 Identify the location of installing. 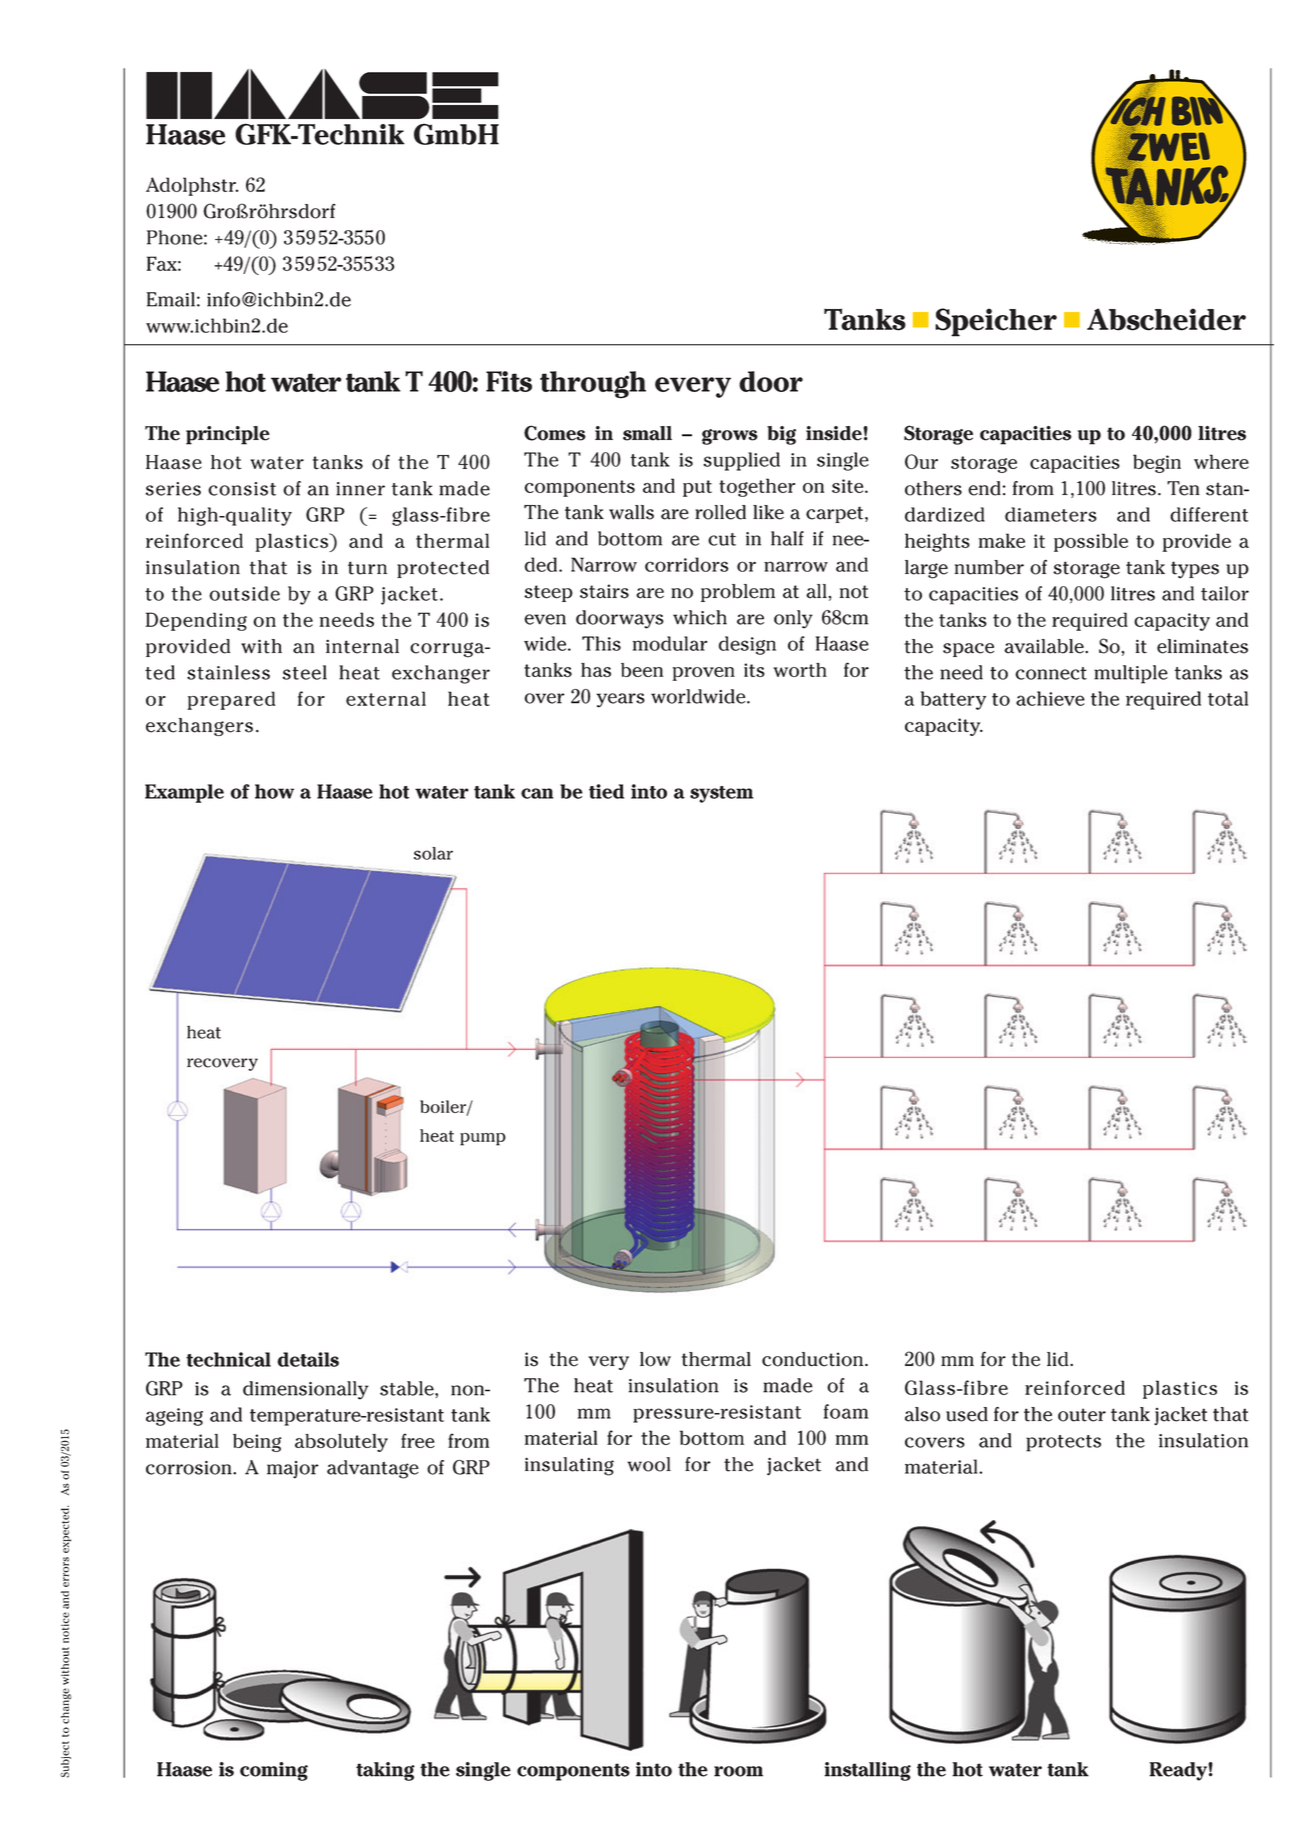
(868, 1771).
